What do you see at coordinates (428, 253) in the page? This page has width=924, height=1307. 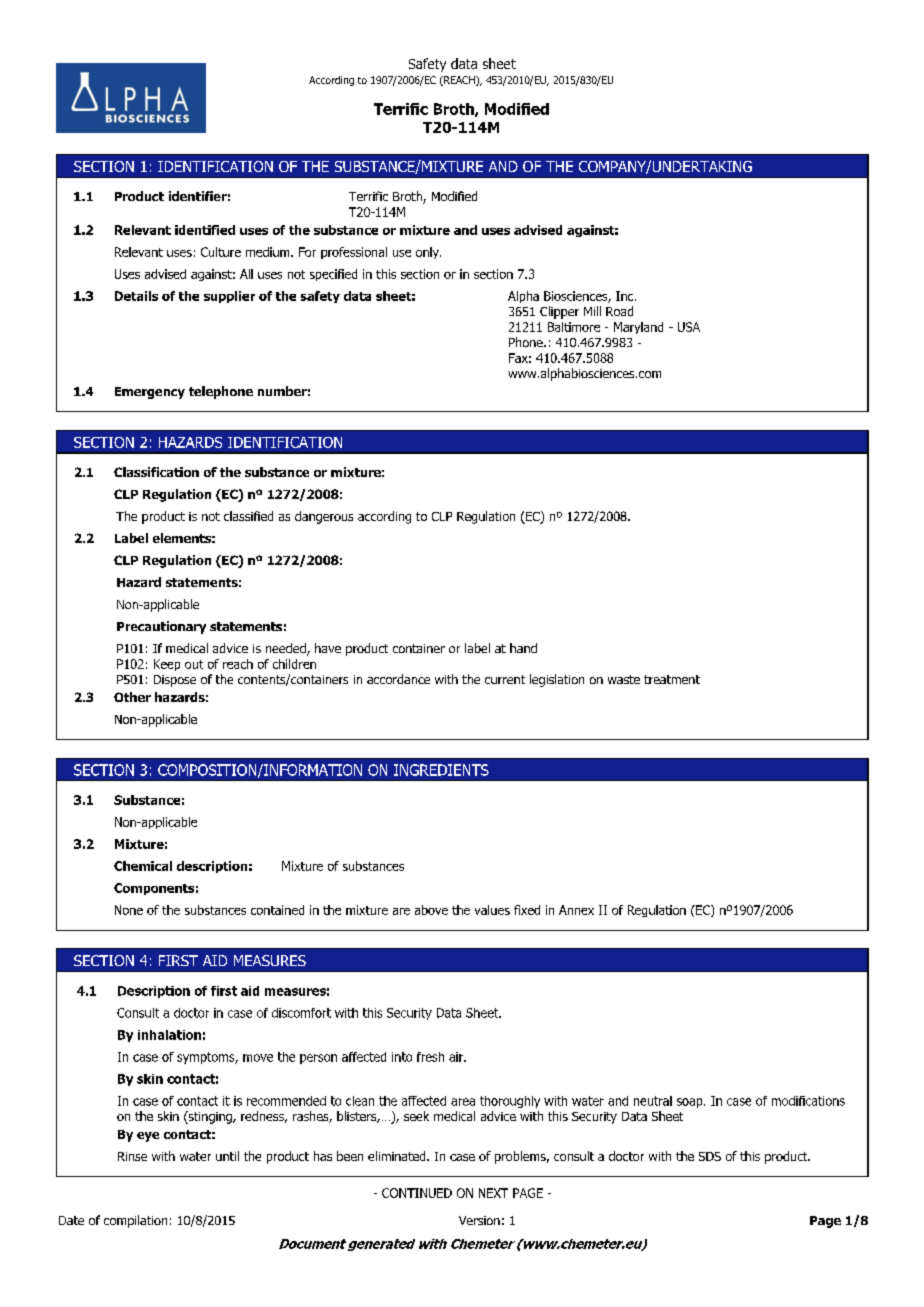 I see `only` at bounding box center [428, 253].
